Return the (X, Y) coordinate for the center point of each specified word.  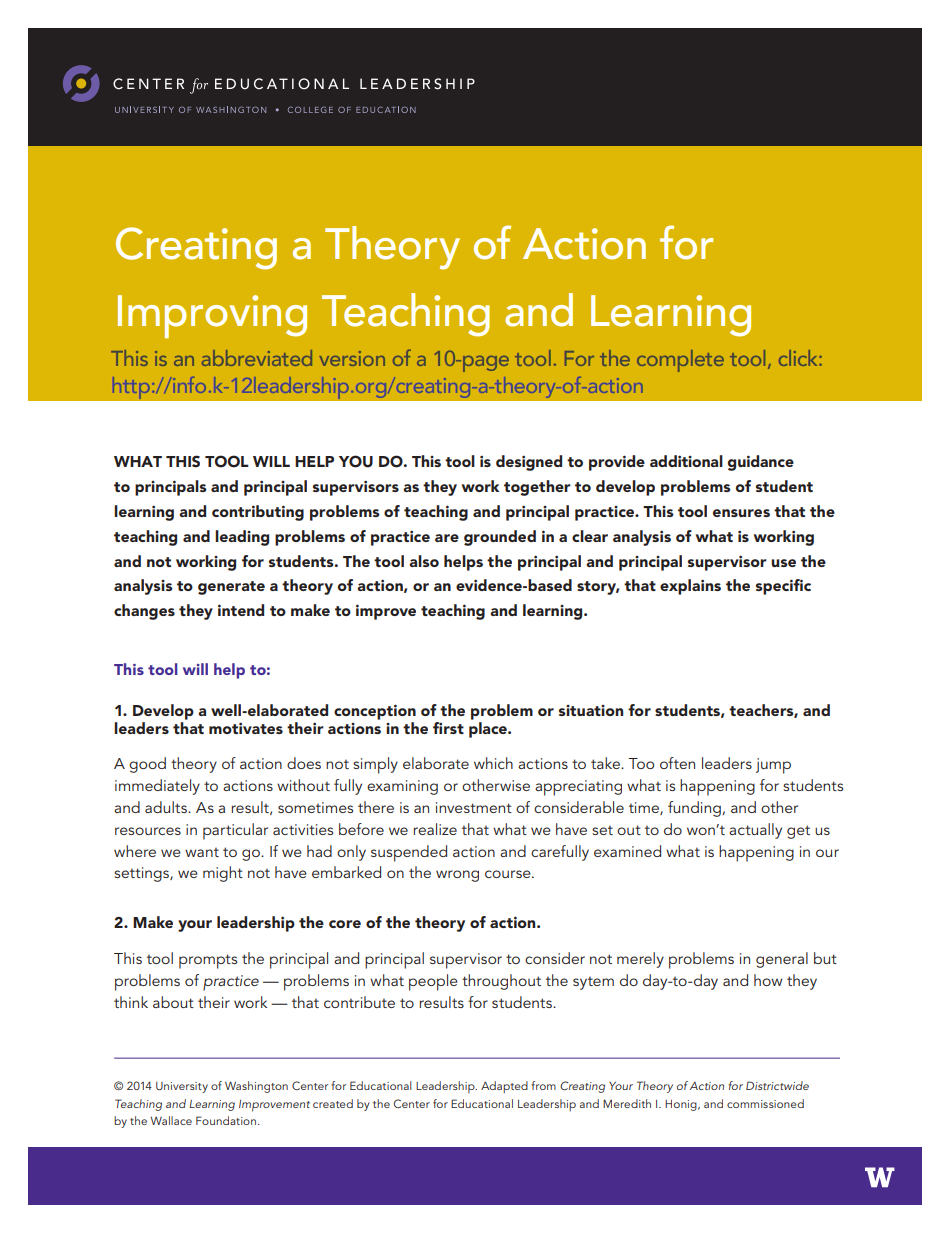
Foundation (226, 1120)
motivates (246, 728)
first (448, 728)
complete (680, 361)
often (677, 763)
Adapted (504, 1087)
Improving (212, 316)
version (352, 358)
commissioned (765, 1103)
